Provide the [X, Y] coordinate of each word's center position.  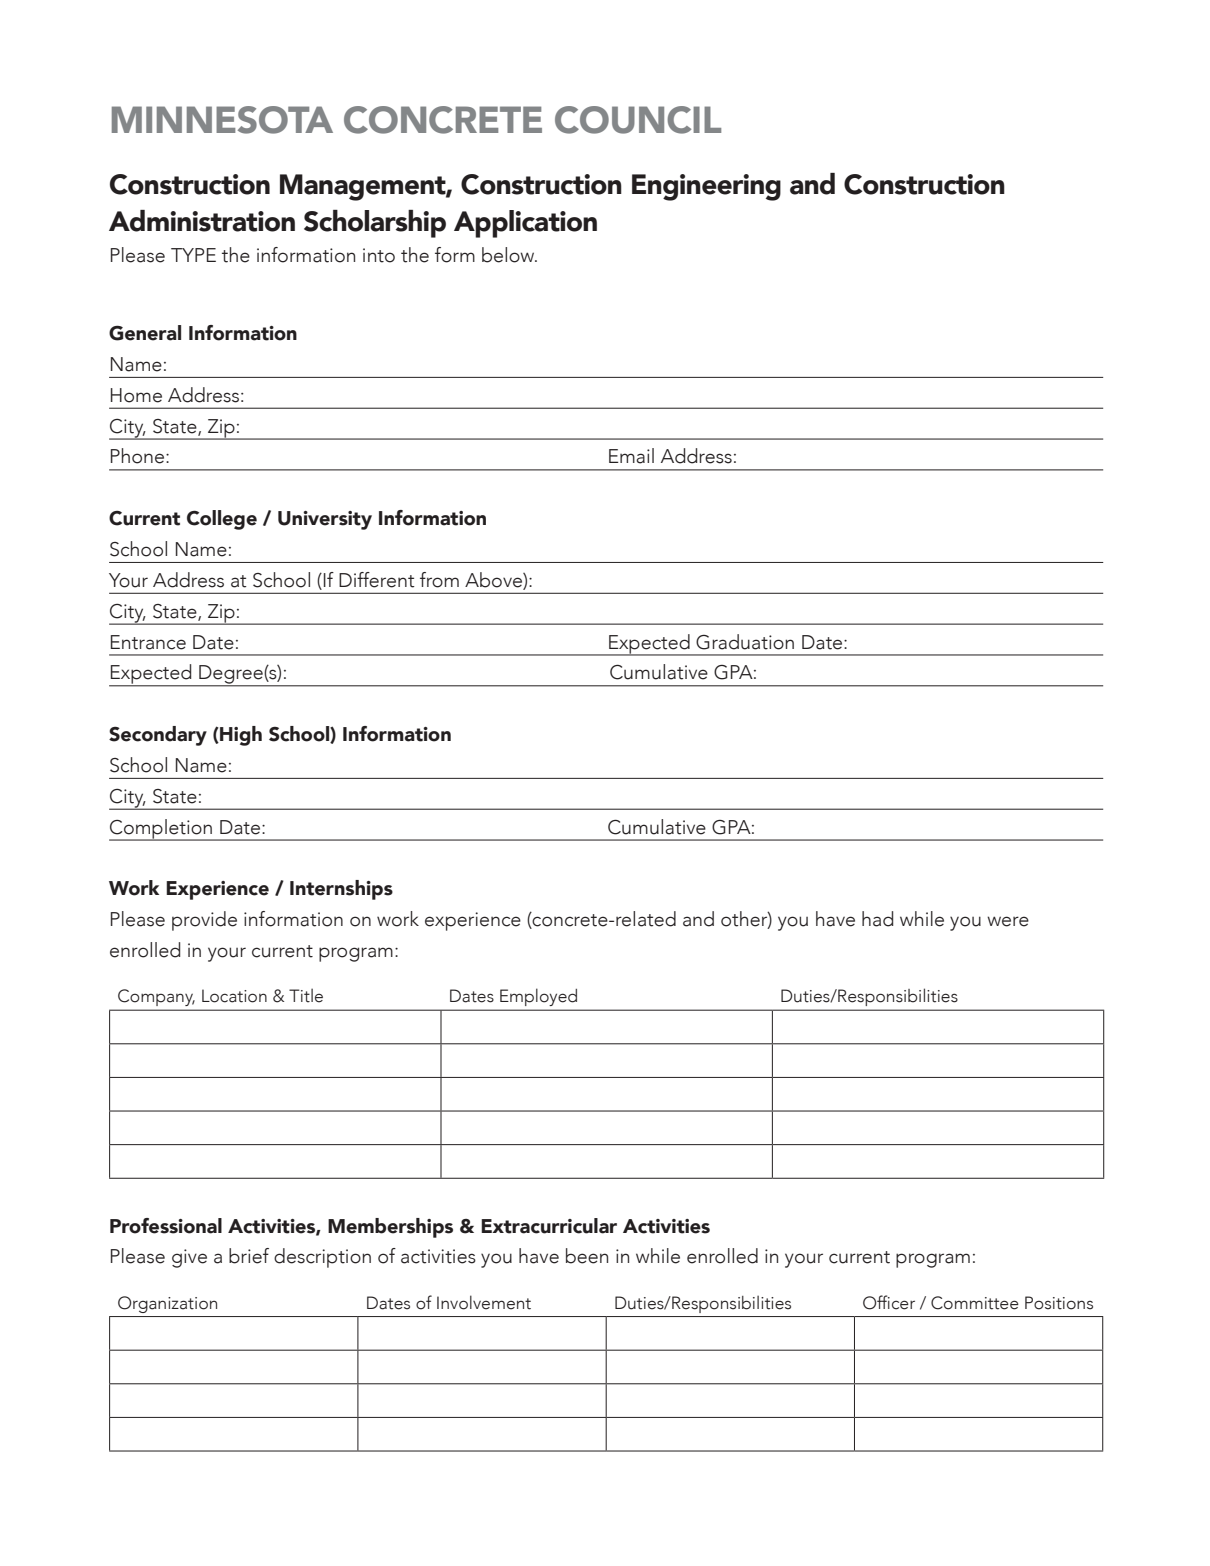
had [877, 919]
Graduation [745, 642]
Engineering [706, 187]
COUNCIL [638, 120]
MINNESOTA [222, 120]
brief [249, 1256]
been [587, 1256]
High [240, 736]
